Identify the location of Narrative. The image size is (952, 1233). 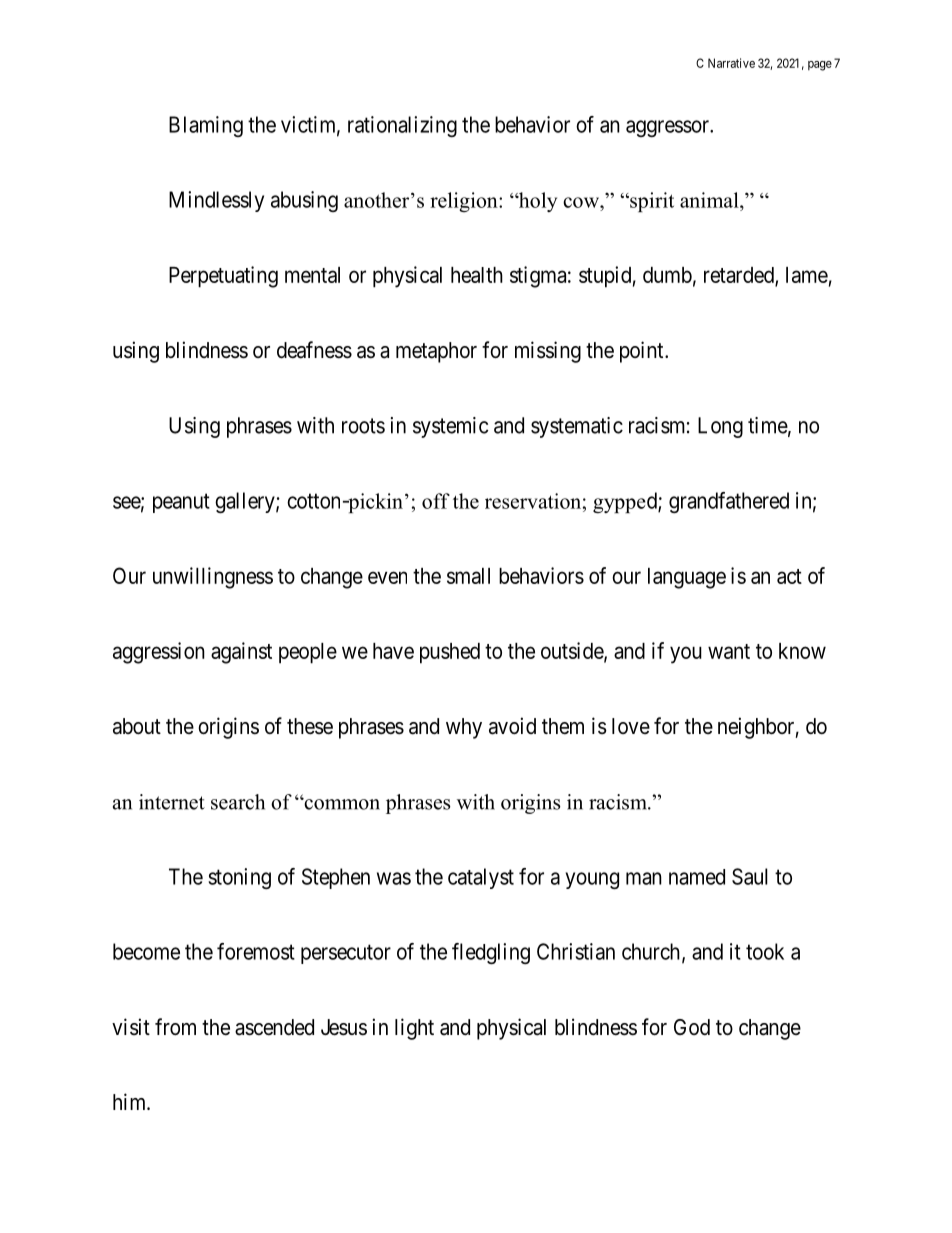
(731, 63).
